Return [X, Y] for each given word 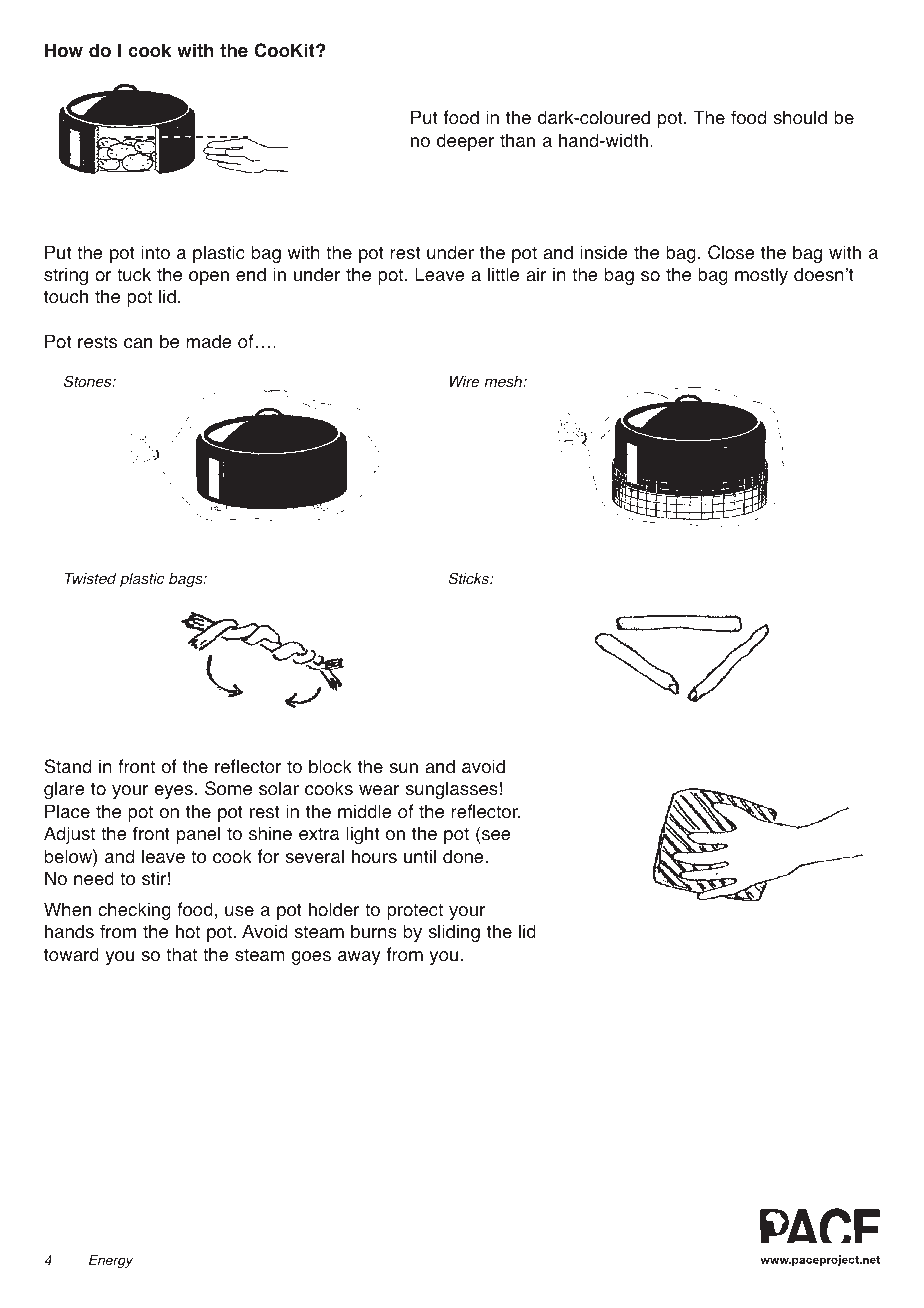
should [800, 117]
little [503, 274]
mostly [761, 276]
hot [188, 931]
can [138, 343]
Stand [68, 766]
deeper [465, 142]
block [330, 766]
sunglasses [451, 790]
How [64, 50]
